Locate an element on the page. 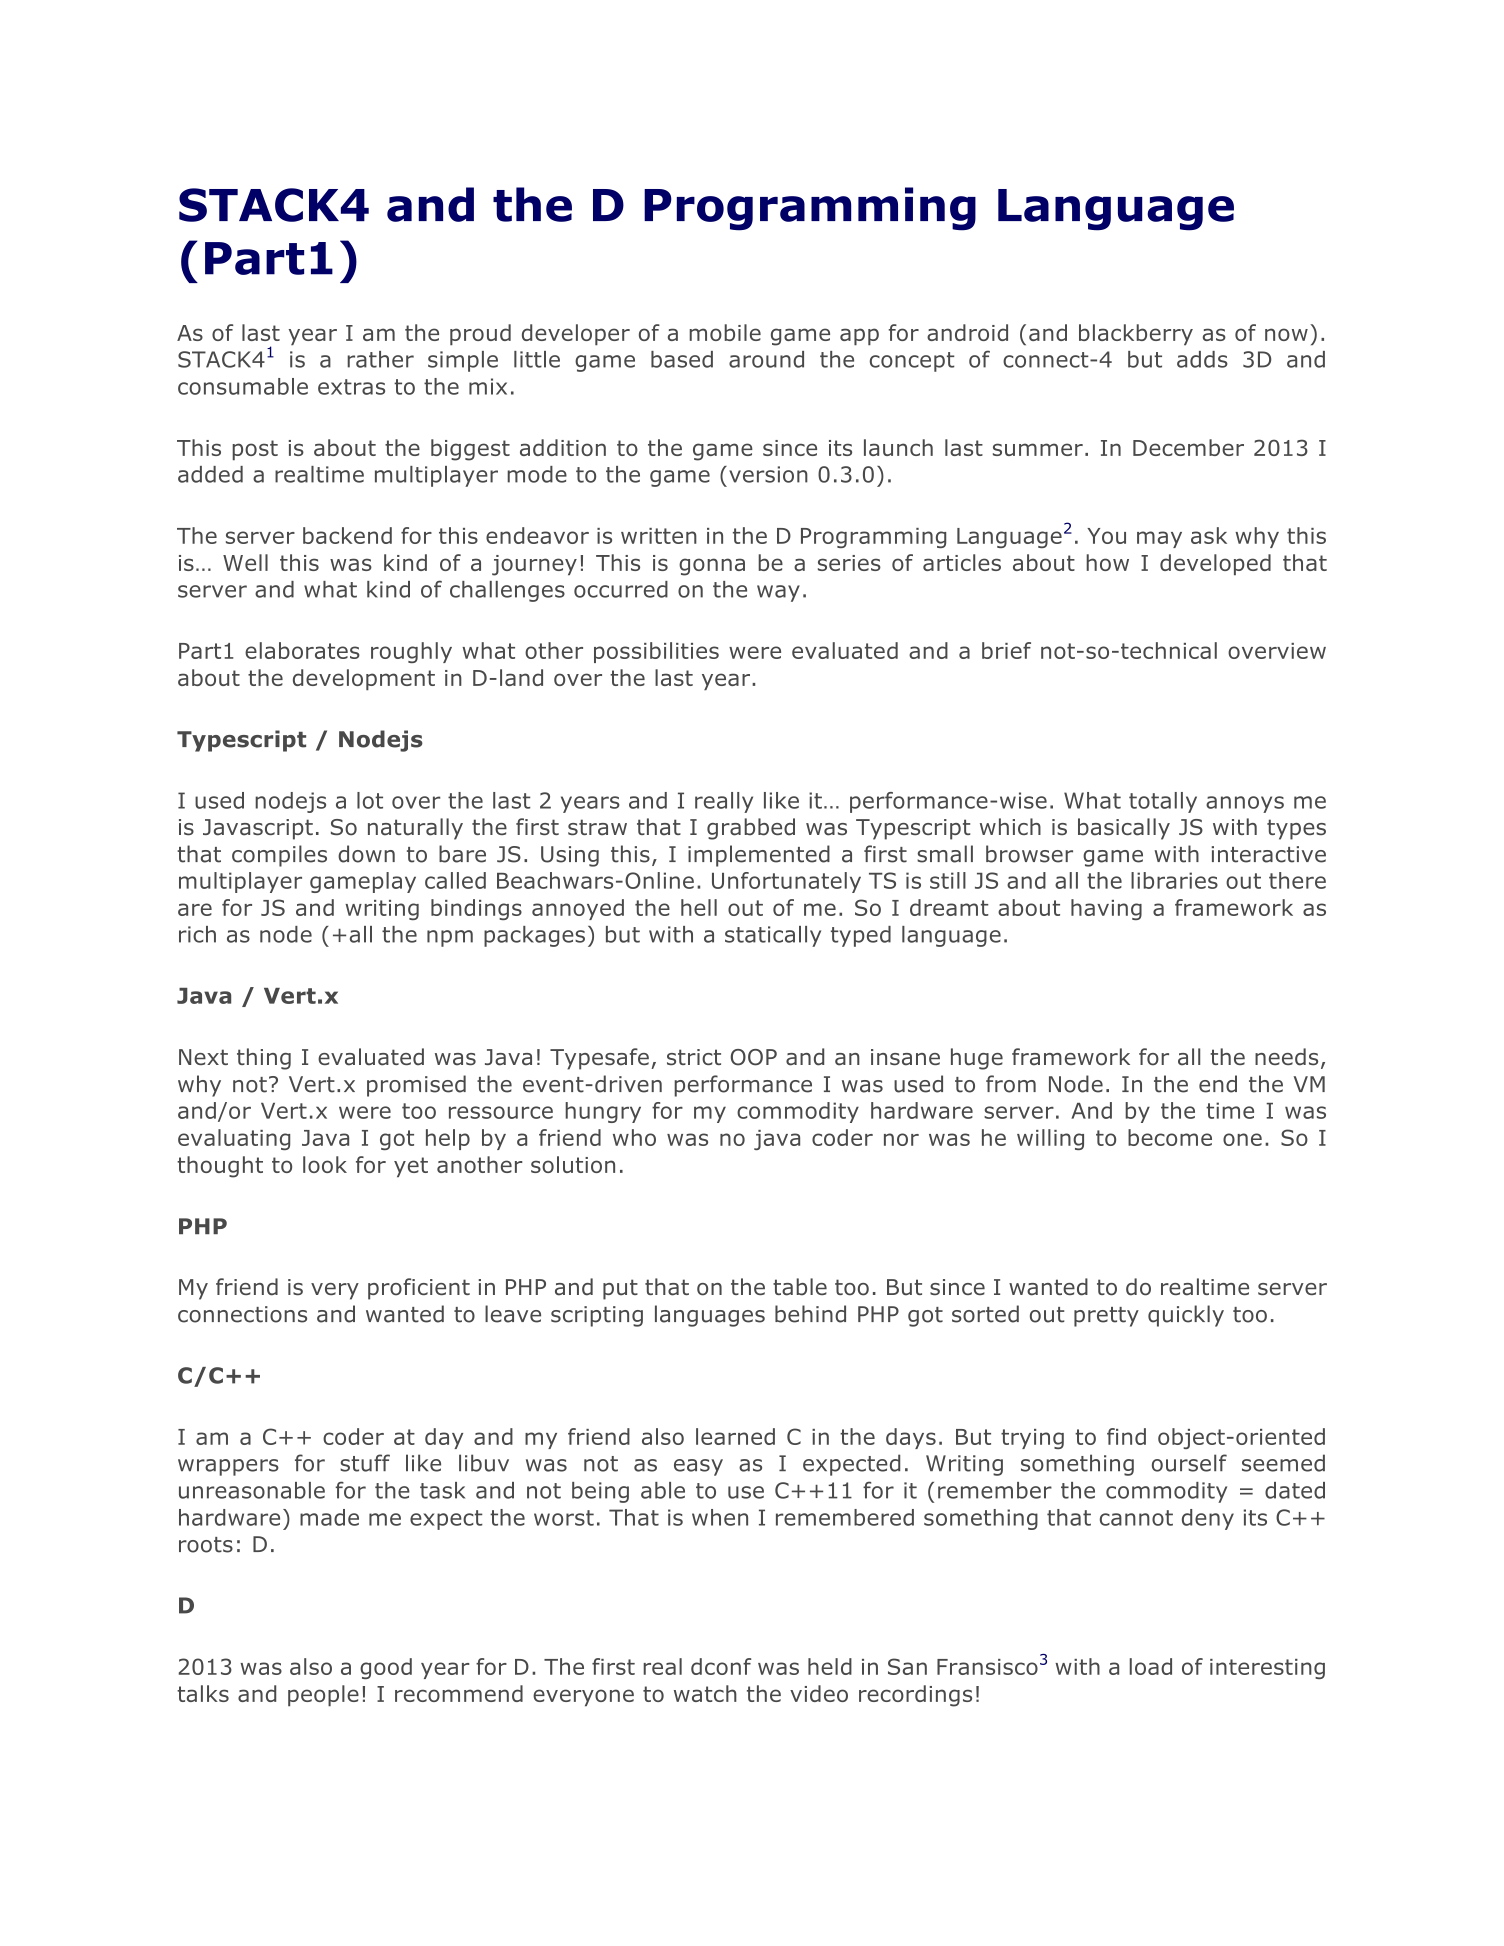 This document has width=1504, height=1946. developed is located at coordinates (1215, 564).
